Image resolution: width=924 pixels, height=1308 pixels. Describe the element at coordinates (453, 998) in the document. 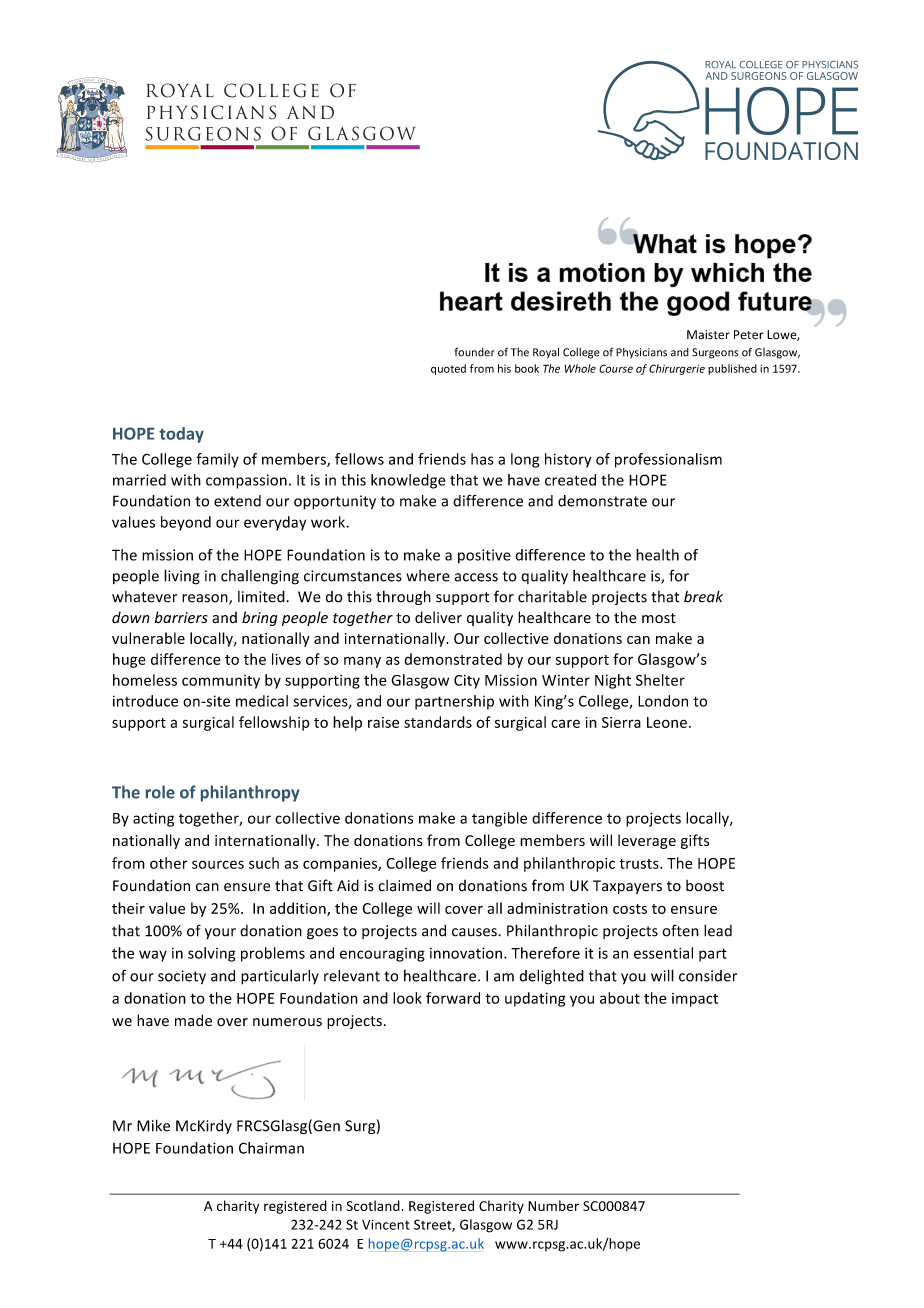

I see `forward` at that location.
